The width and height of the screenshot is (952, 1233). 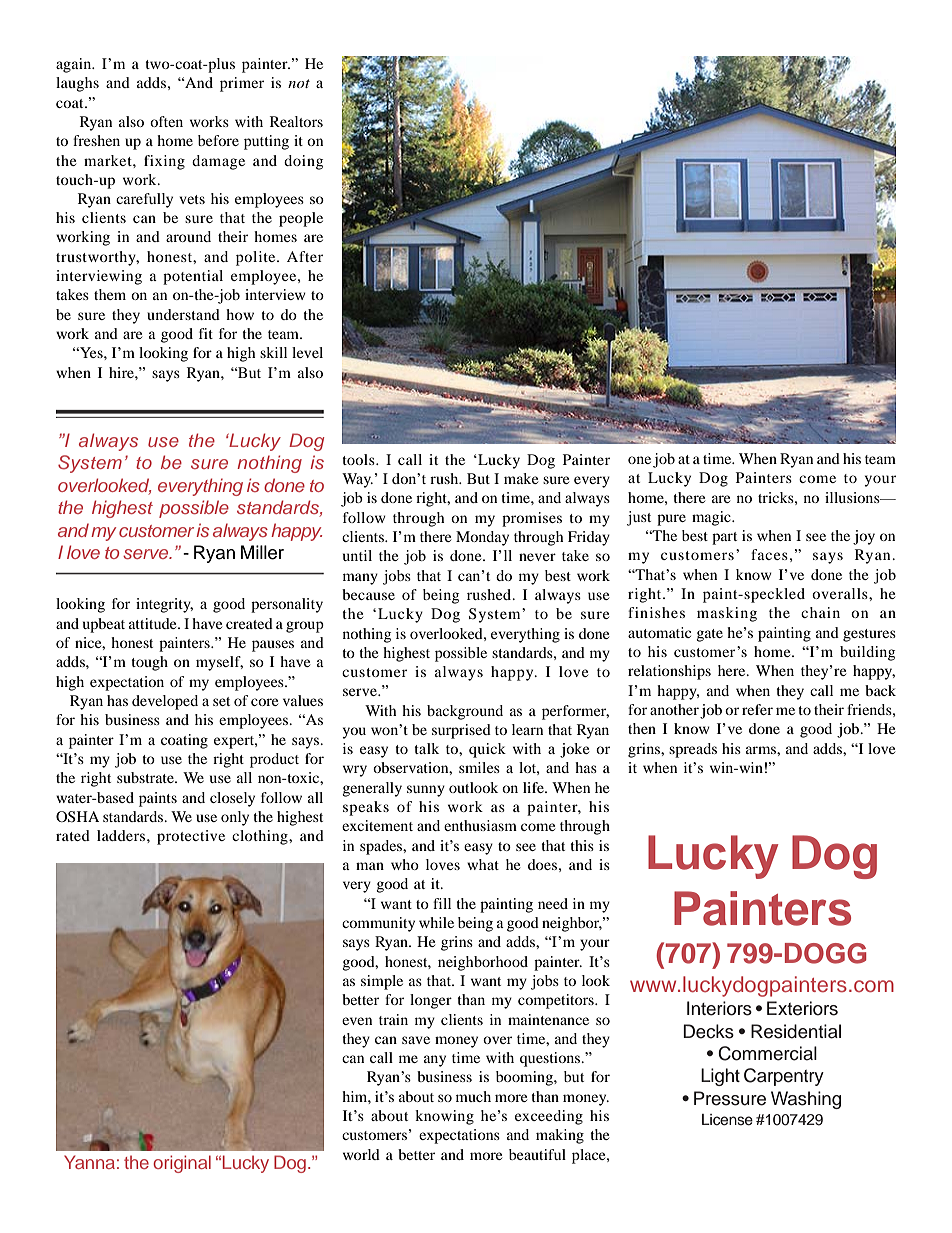 I want to click on much, so click(x=473, y=1096).
